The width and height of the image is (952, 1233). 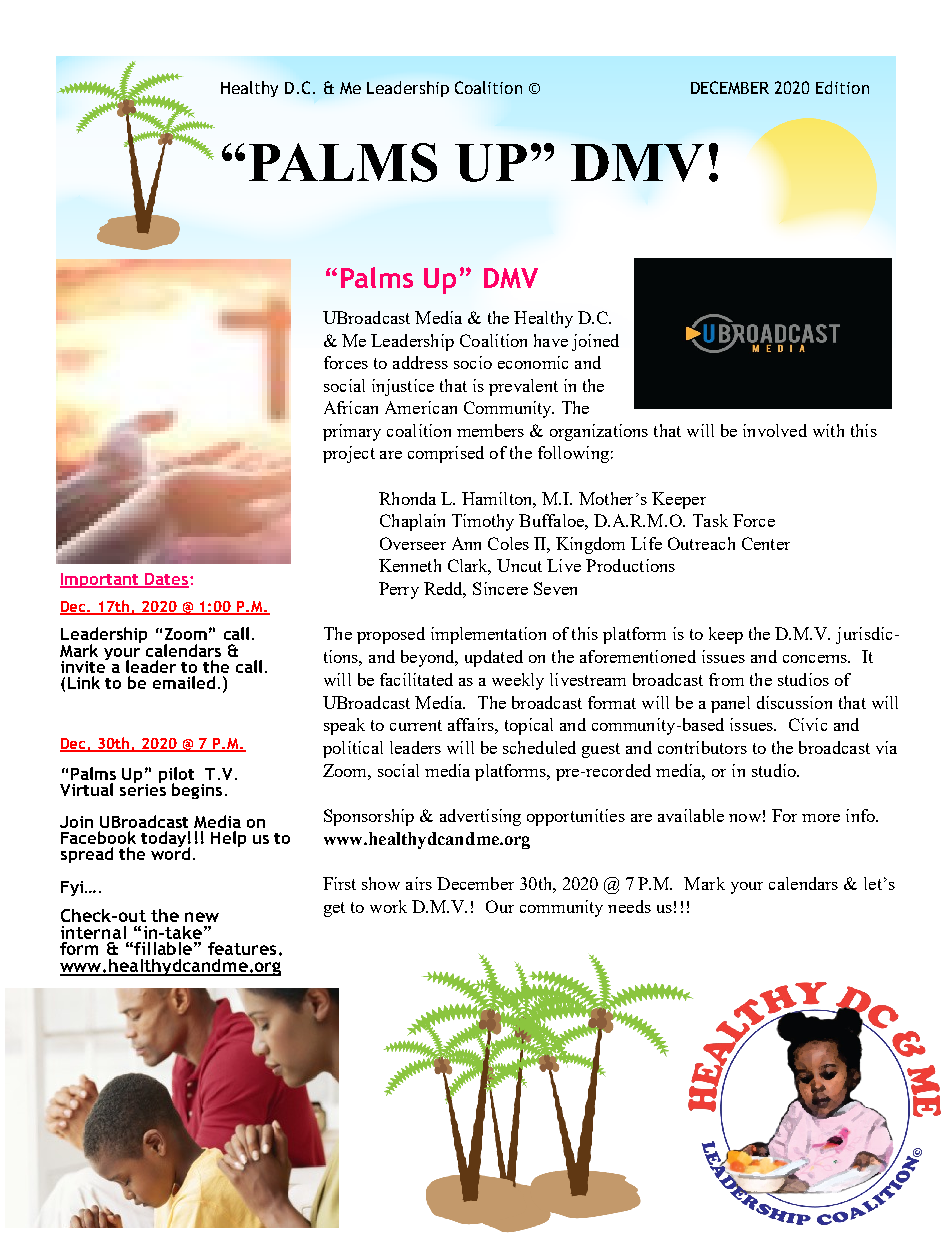 What do you see at coordinates (483, 522) in the image?
I see `Timothy` at bounding box center [483, 522].
